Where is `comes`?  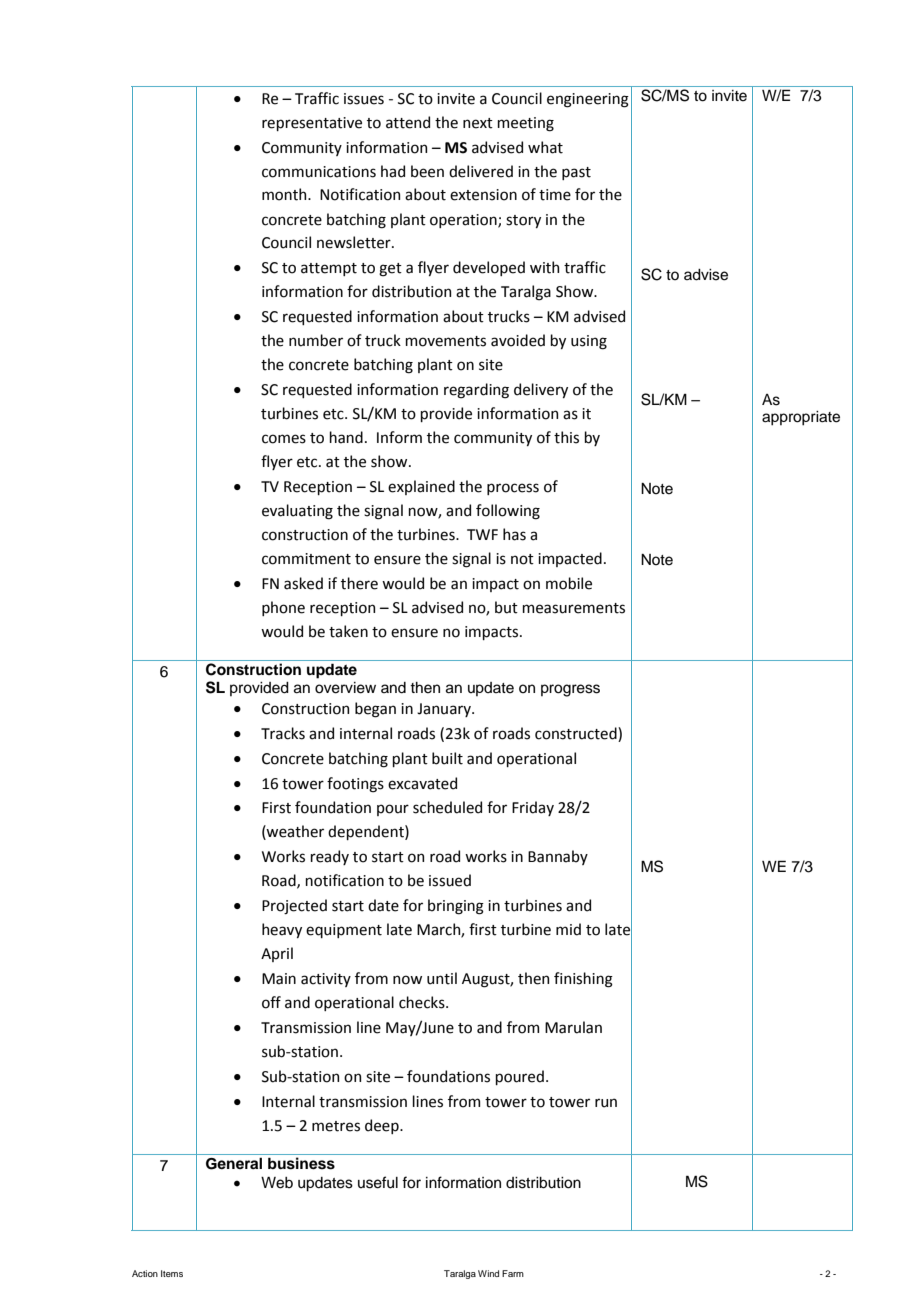 comes is located at coordinates (284, 439).
